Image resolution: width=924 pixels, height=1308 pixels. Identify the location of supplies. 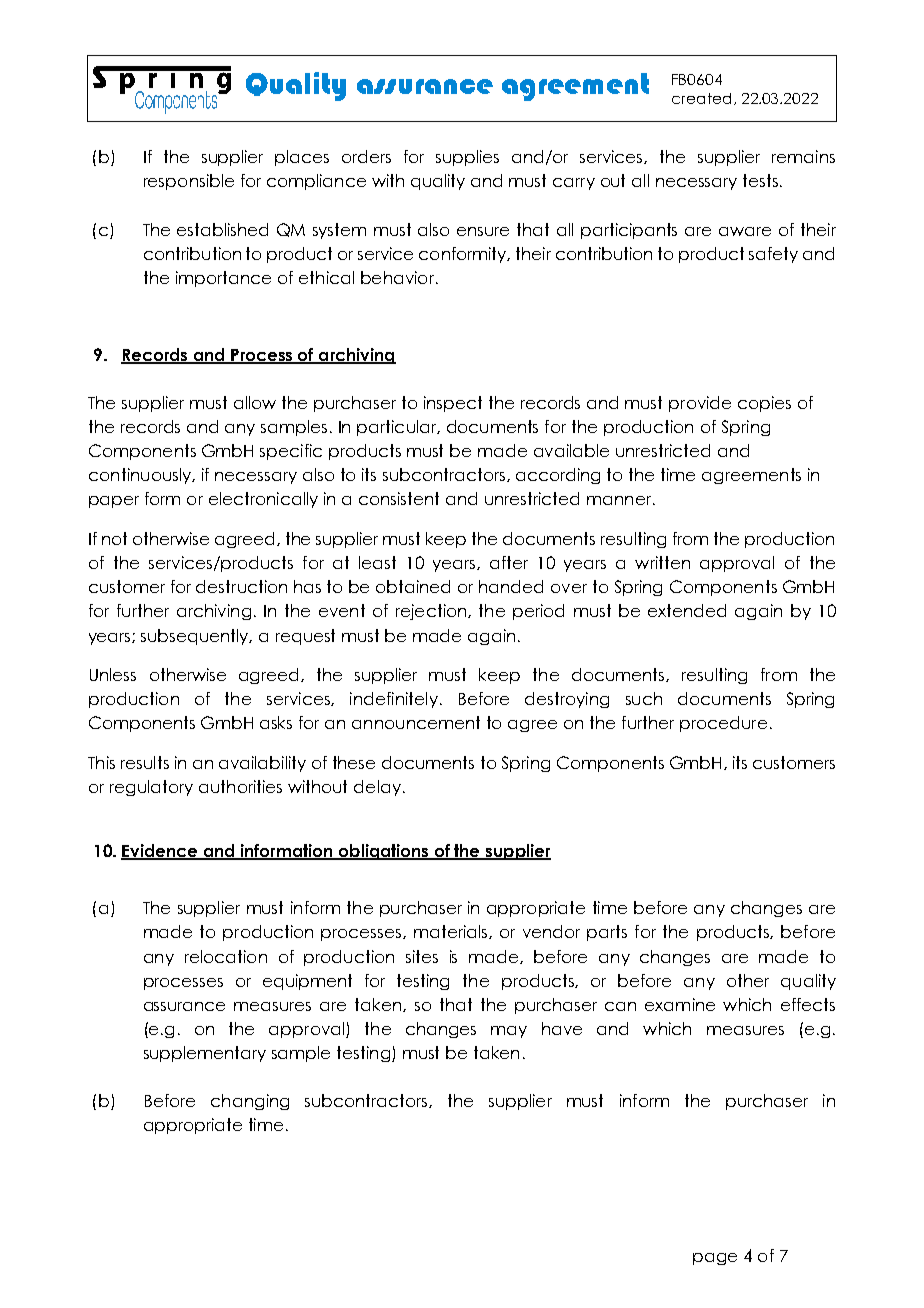
(467, 158).
